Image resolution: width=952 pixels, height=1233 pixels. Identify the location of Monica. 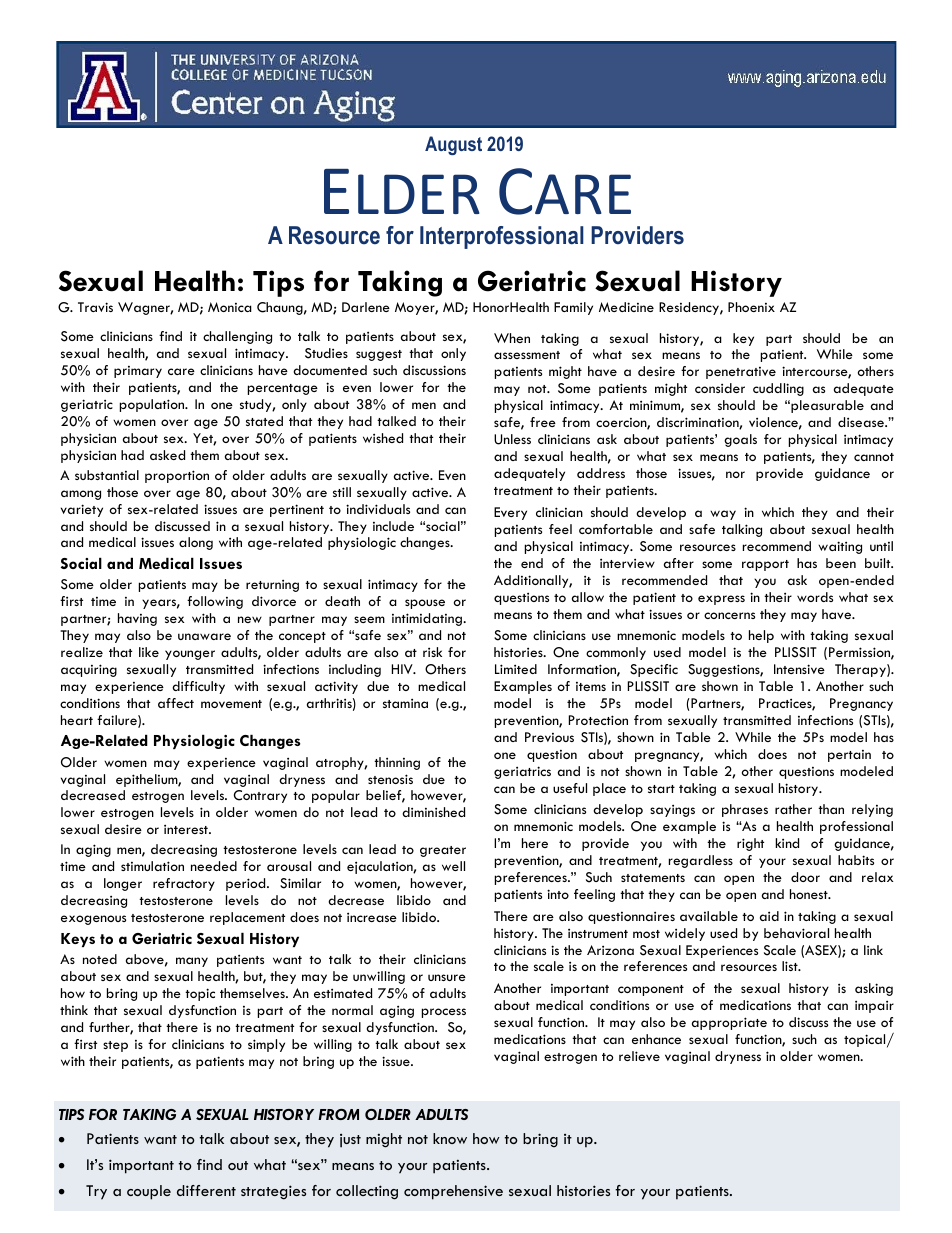
(230, 307).
